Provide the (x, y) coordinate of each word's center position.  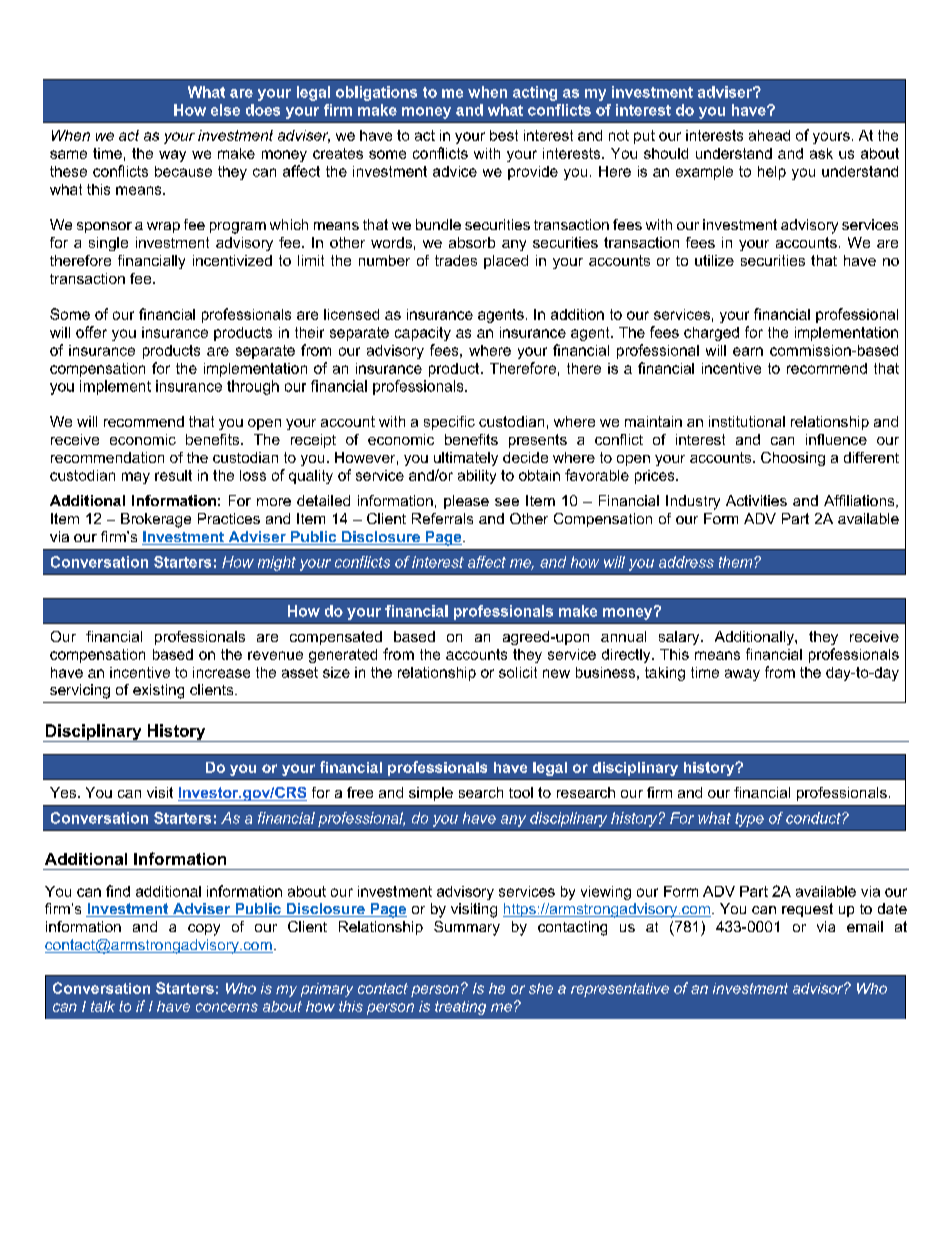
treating (460, 1008)
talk (103, 1006)
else (225, 110)
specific (449, 423)
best (504, 135)
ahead (769, 135)
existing (158, 691)
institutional (747, 421)
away (742, 675)
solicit (518, 672)
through (253, 387)
